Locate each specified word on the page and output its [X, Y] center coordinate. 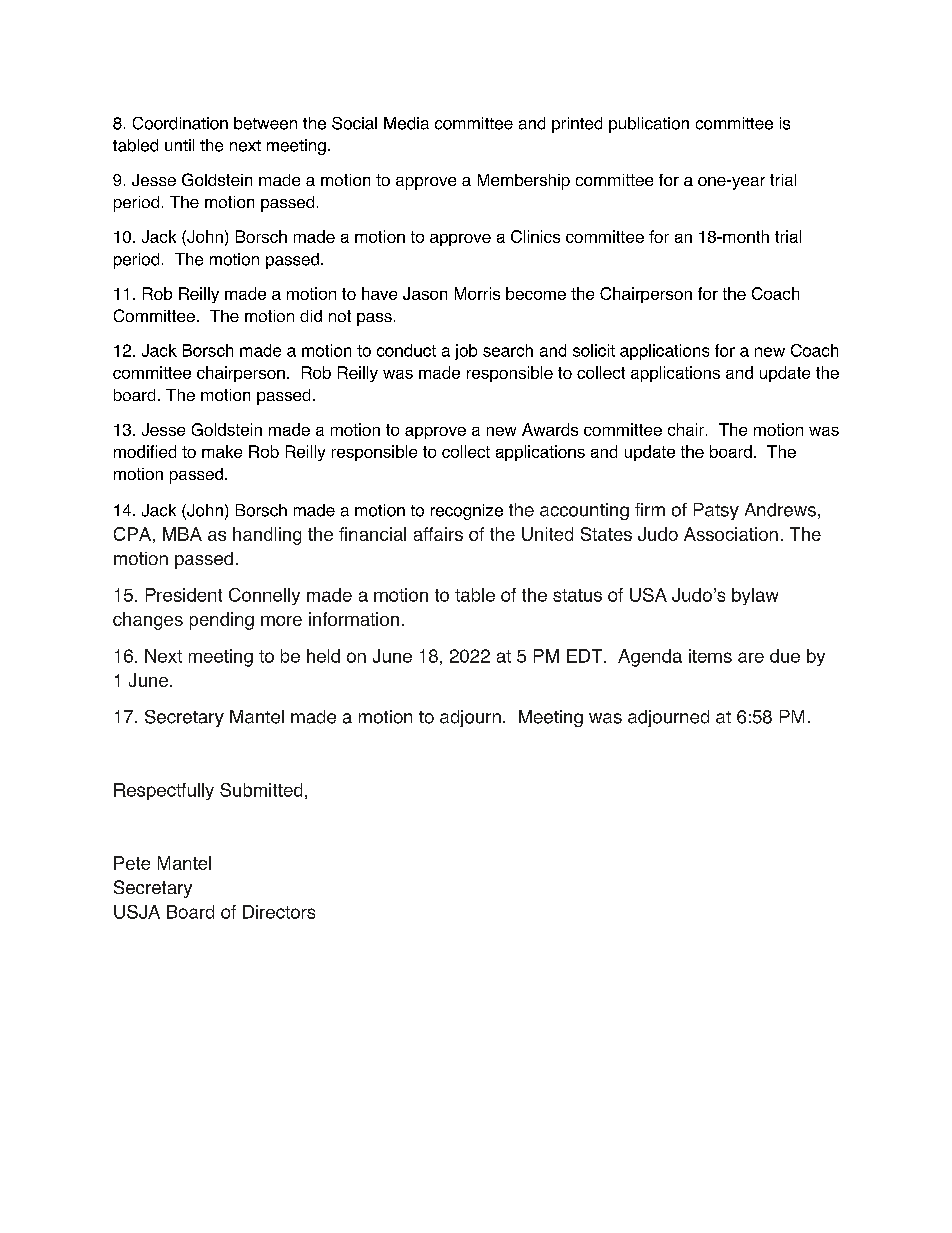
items [710, 656]
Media [406, 123]
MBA [182, 534]
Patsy [716, 511]
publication [649, 125]
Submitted [261, 790]
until [179, 145]
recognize [467, 512]
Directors [279, 912]
